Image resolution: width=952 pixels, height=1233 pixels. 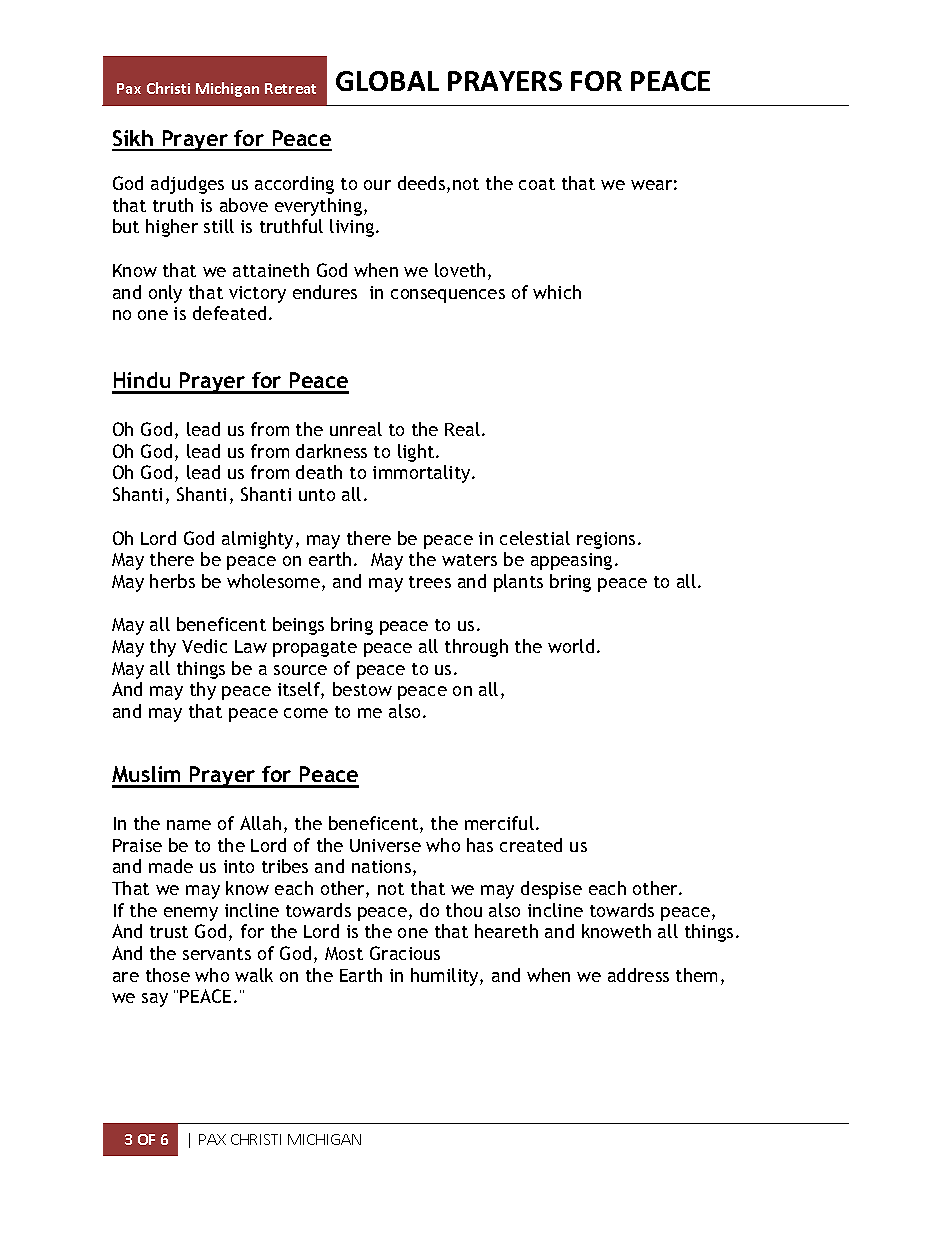 I want to click on Retreat, so click(x=290, y=88).
